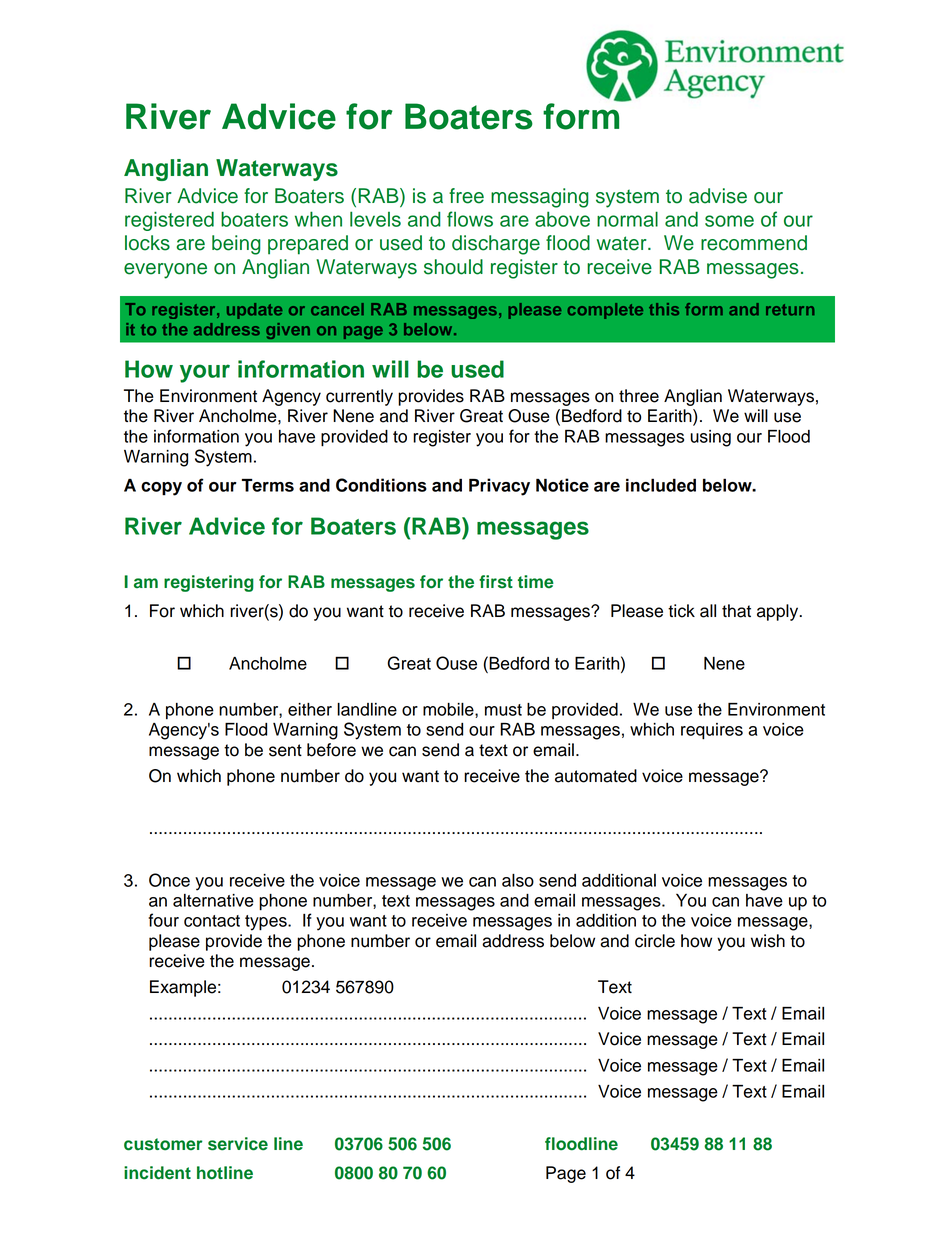 The image size is (952, 1233). What do you see at coordinates (712, 731) in the screenshot?
I see `requires` at bounding box center [712, 731].
